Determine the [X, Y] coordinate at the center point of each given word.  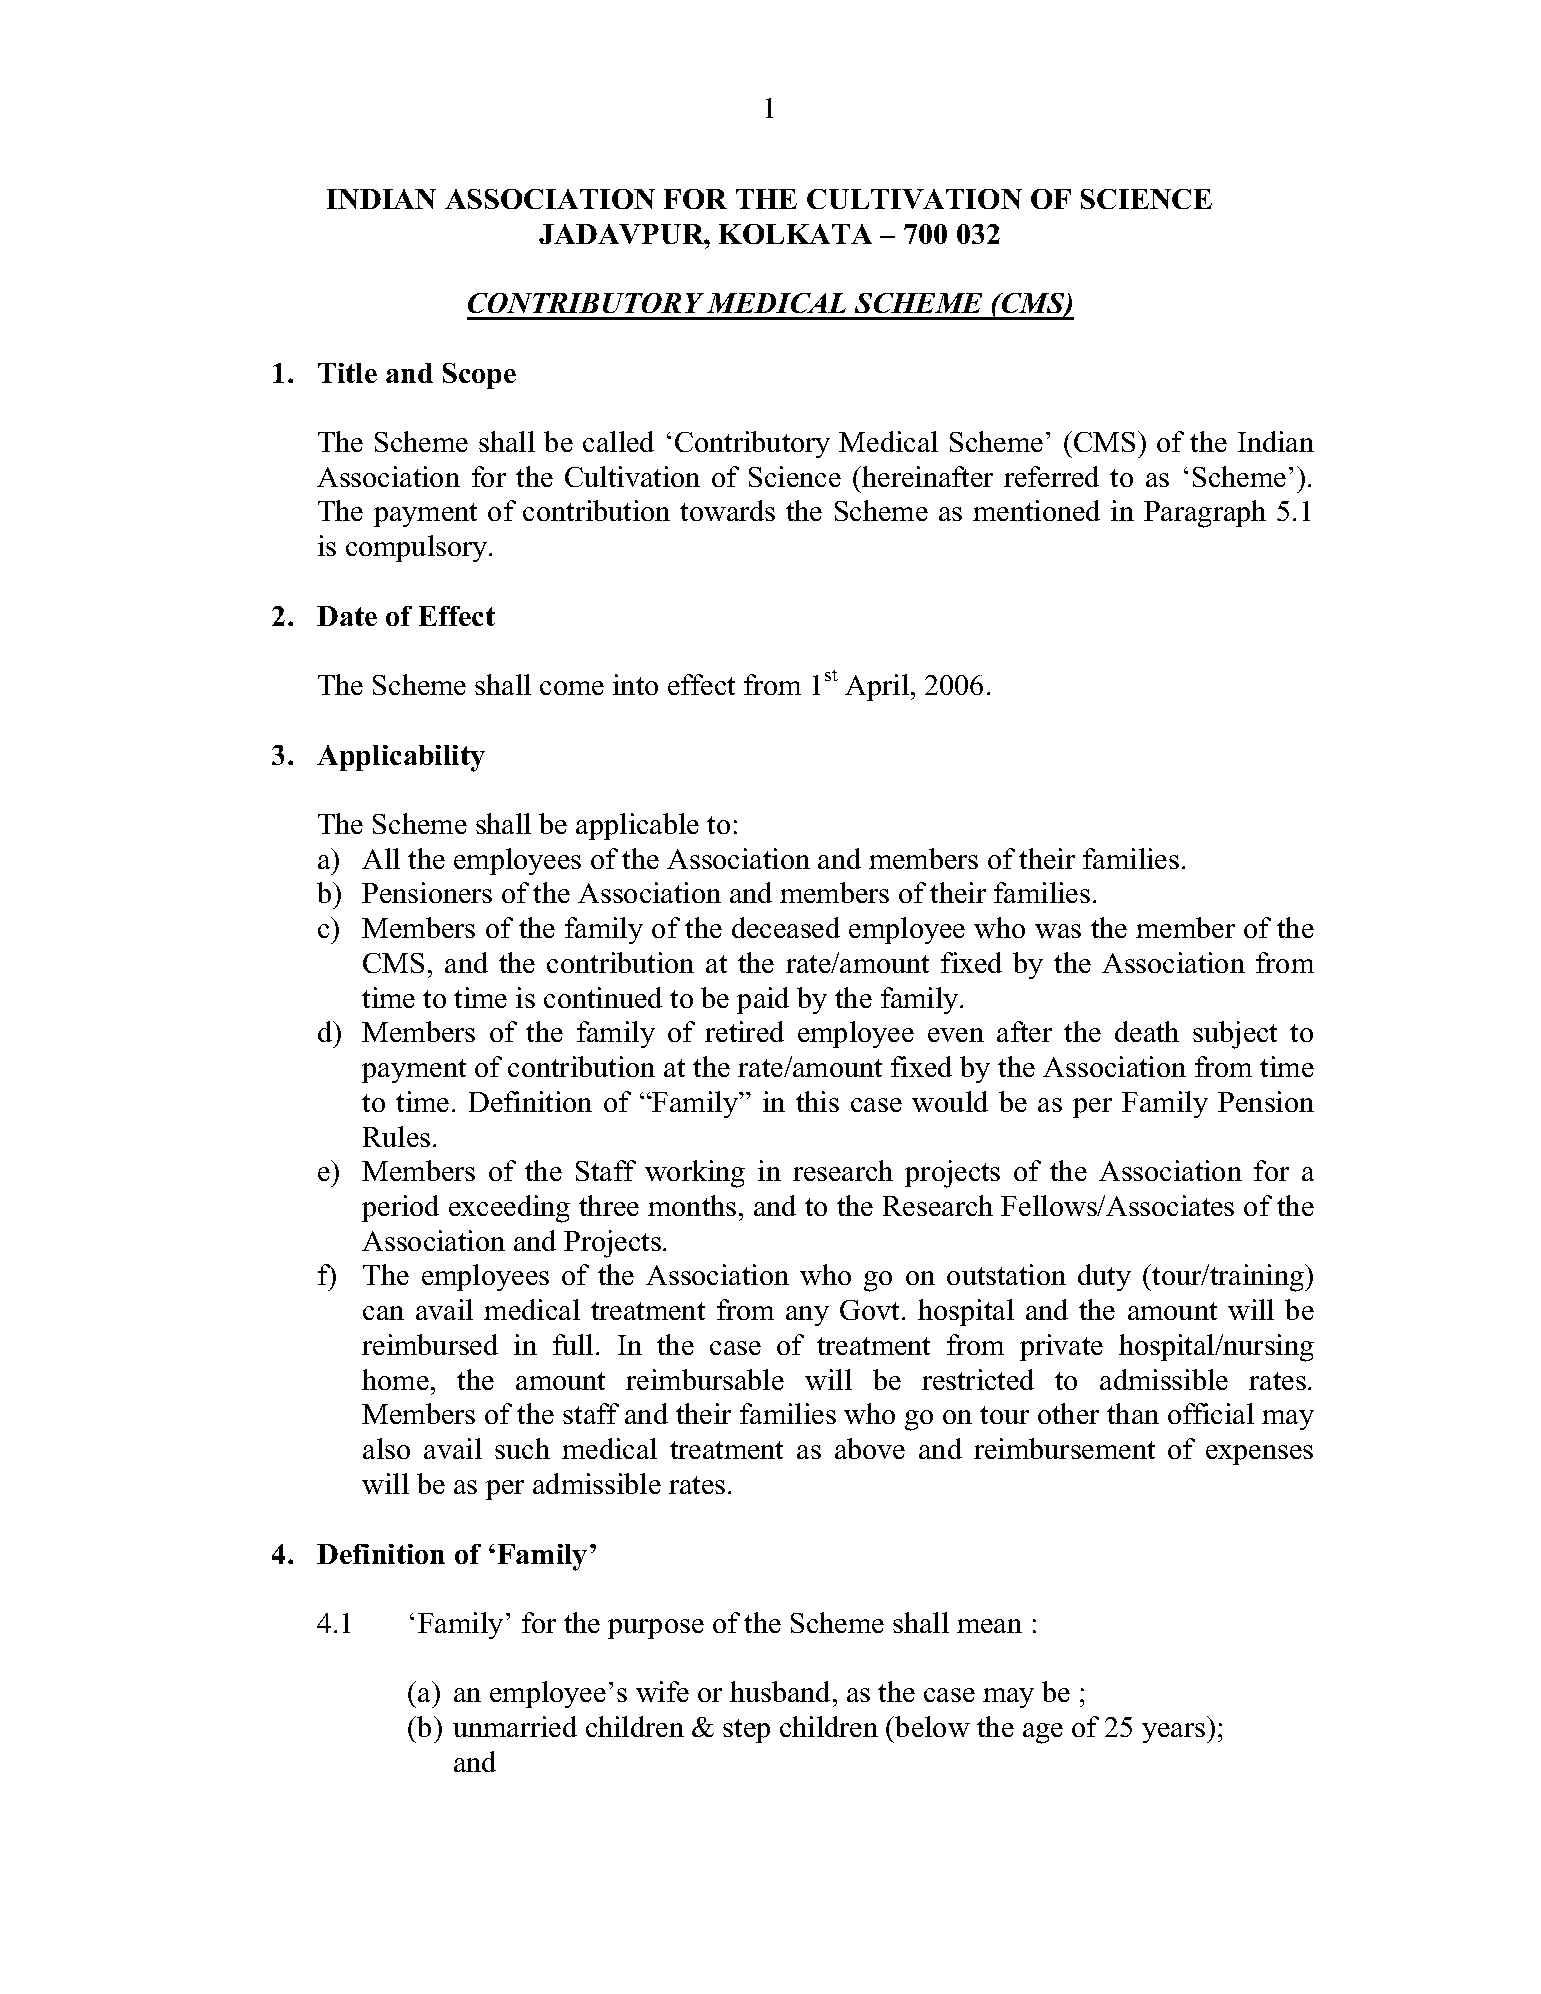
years [1173, 1733]
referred [1051, 476]
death [1147, 1031]
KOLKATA [795, 234]
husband [782, 1691]
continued [603, 997]
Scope [479, 376]
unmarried [515, 1726]
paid [763, 1000]
